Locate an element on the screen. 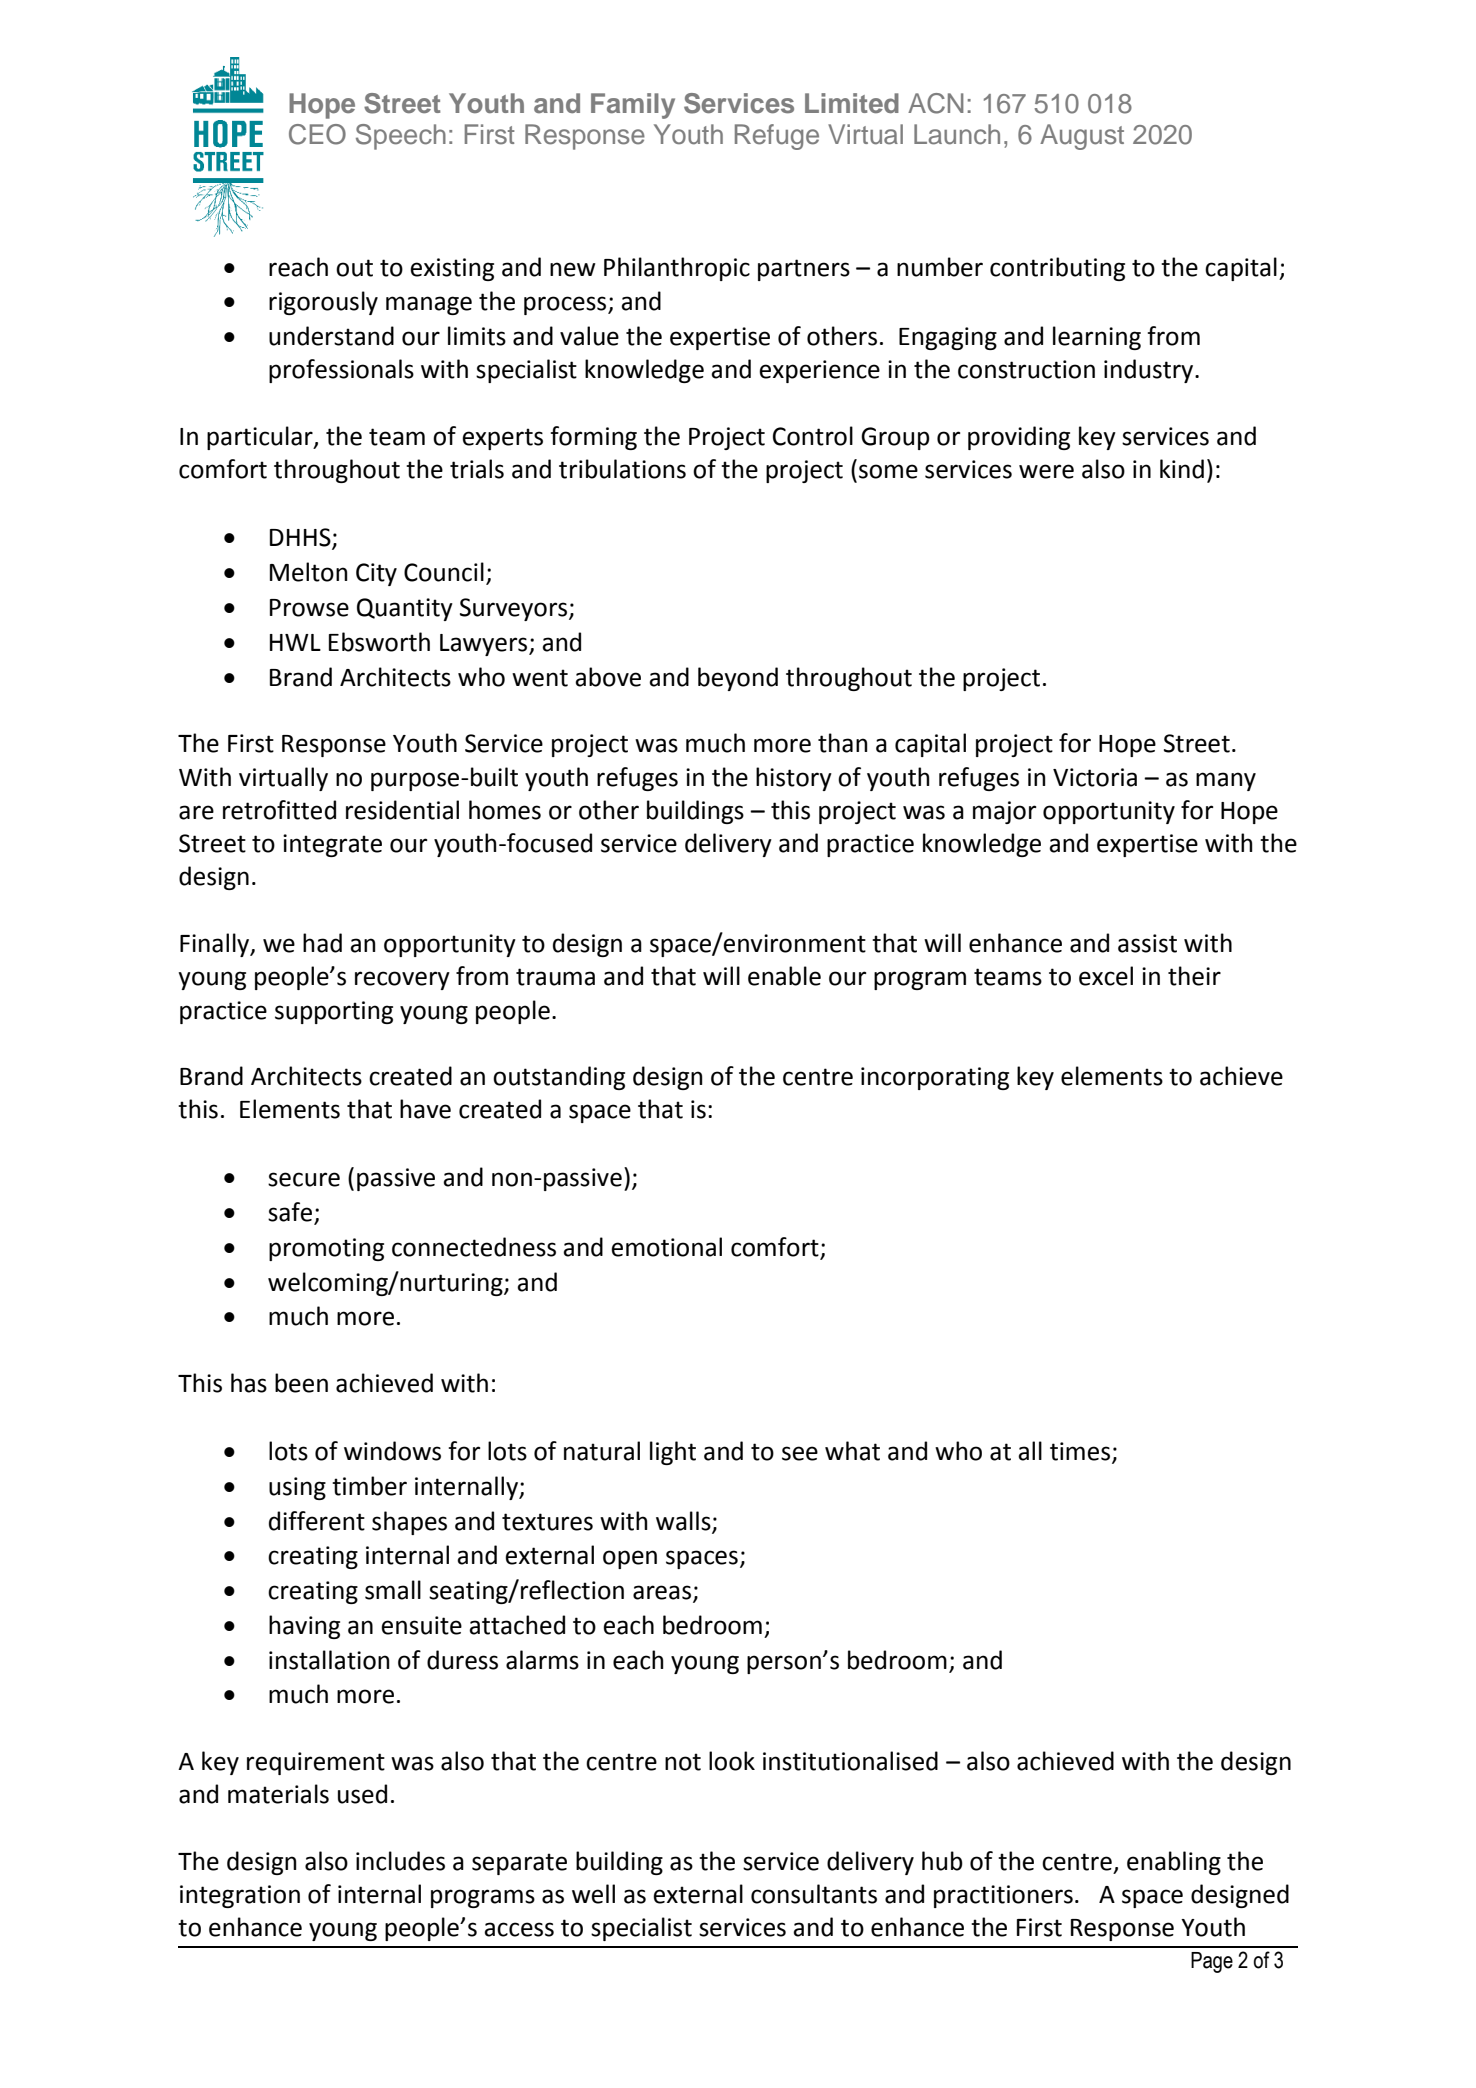 This screenshot has width=1476, height=2088. CEO is located at coordinates (317, 134).
